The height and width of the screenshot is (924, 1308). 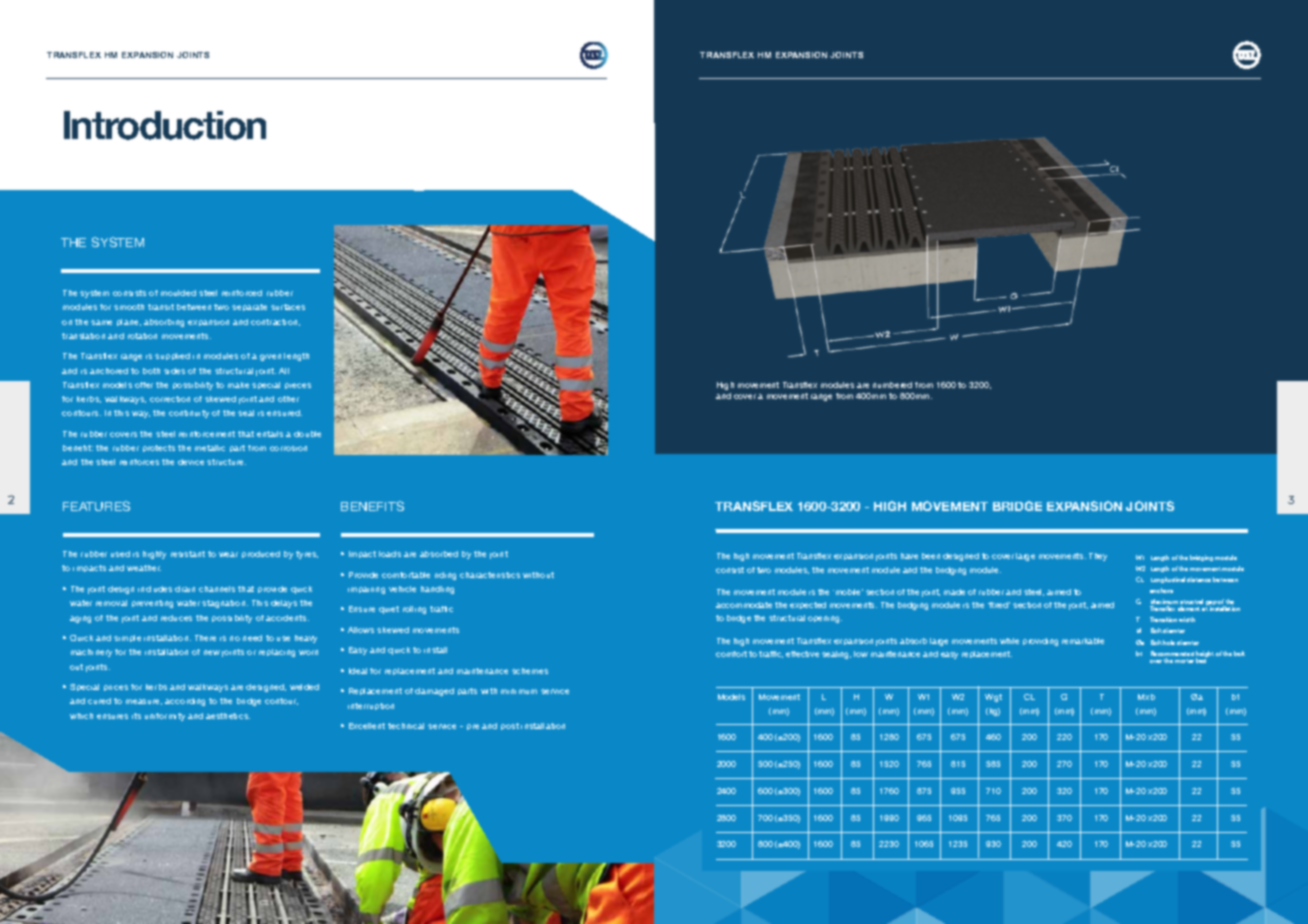 I want to click on surfaces, so click(x=288, y=307).
